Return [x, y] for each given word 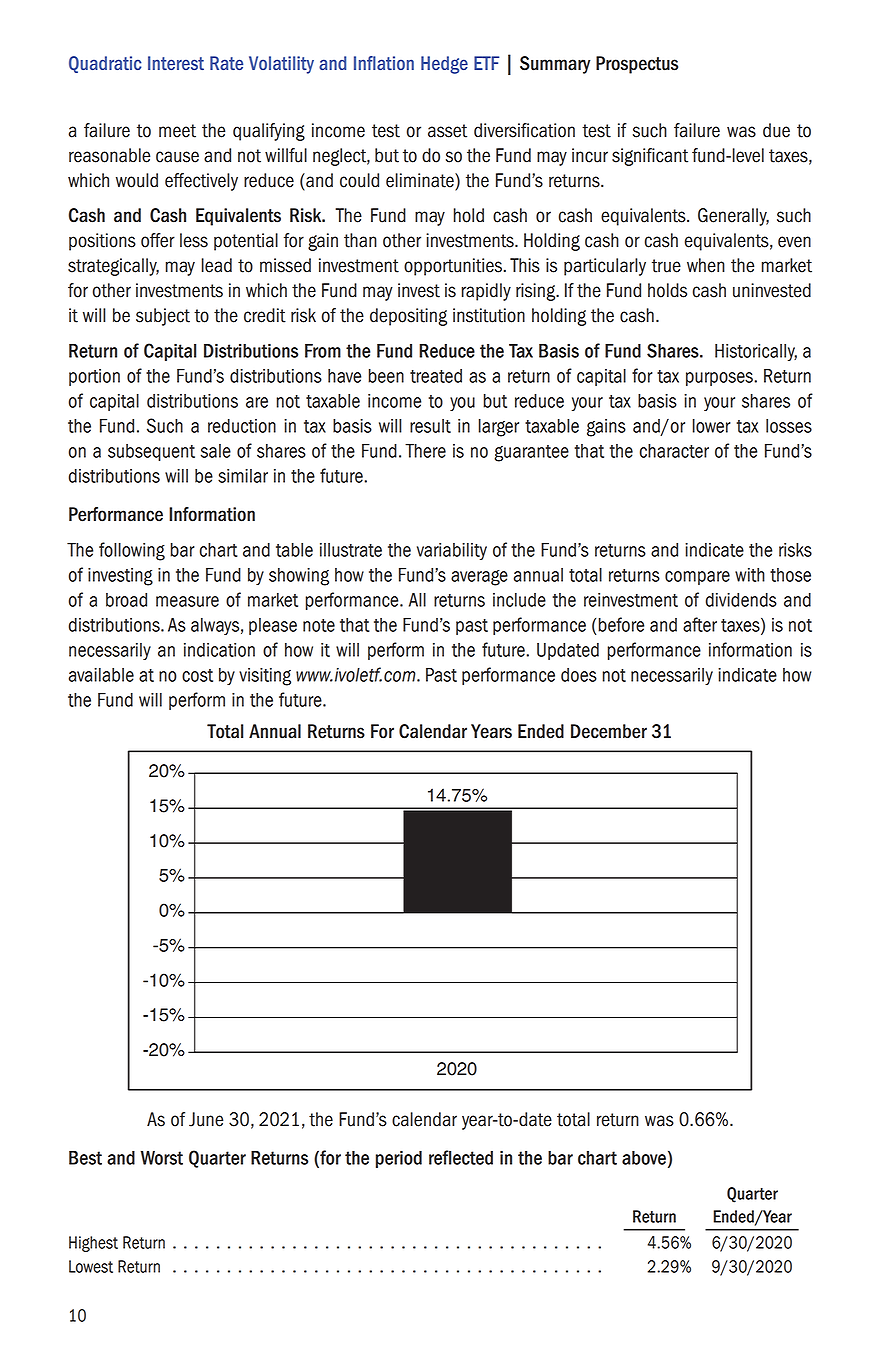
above [644, 1157]
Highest [93, 1244]
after [700, 624]
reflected [461, 1157]
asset [447, 131]
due [776, 130]
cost [197, 675]
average [479, 578]
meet [177, 131]
